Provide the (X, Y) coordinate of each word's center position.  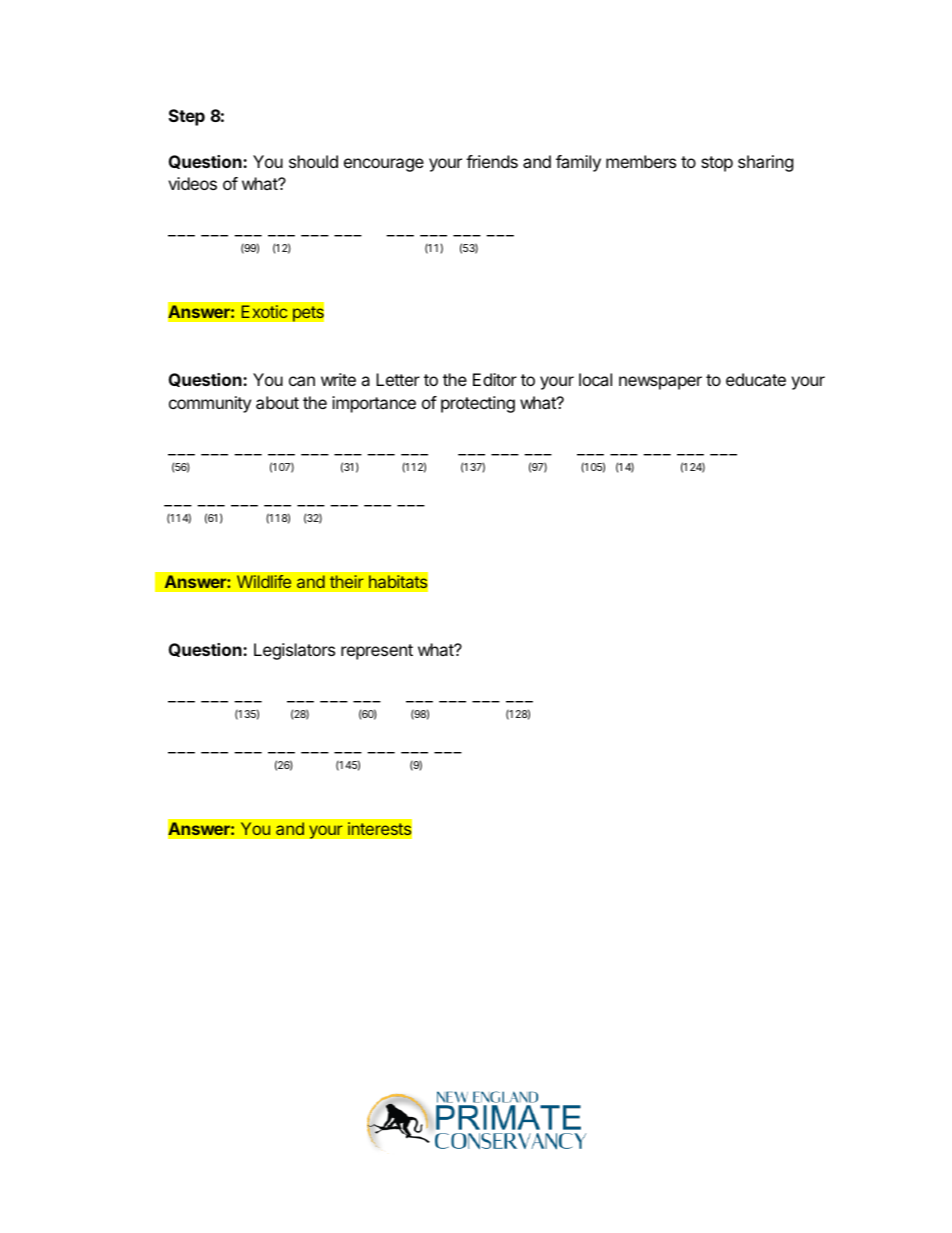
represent (377, 652)
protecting (478, 404)
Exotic (264, 311)
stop (717, 164)
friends (492, 161)
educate (756, 379)
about (277, 402)
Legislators (294, 651)
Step (187, 117)
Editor (495, 379)
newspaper (660, 383)
